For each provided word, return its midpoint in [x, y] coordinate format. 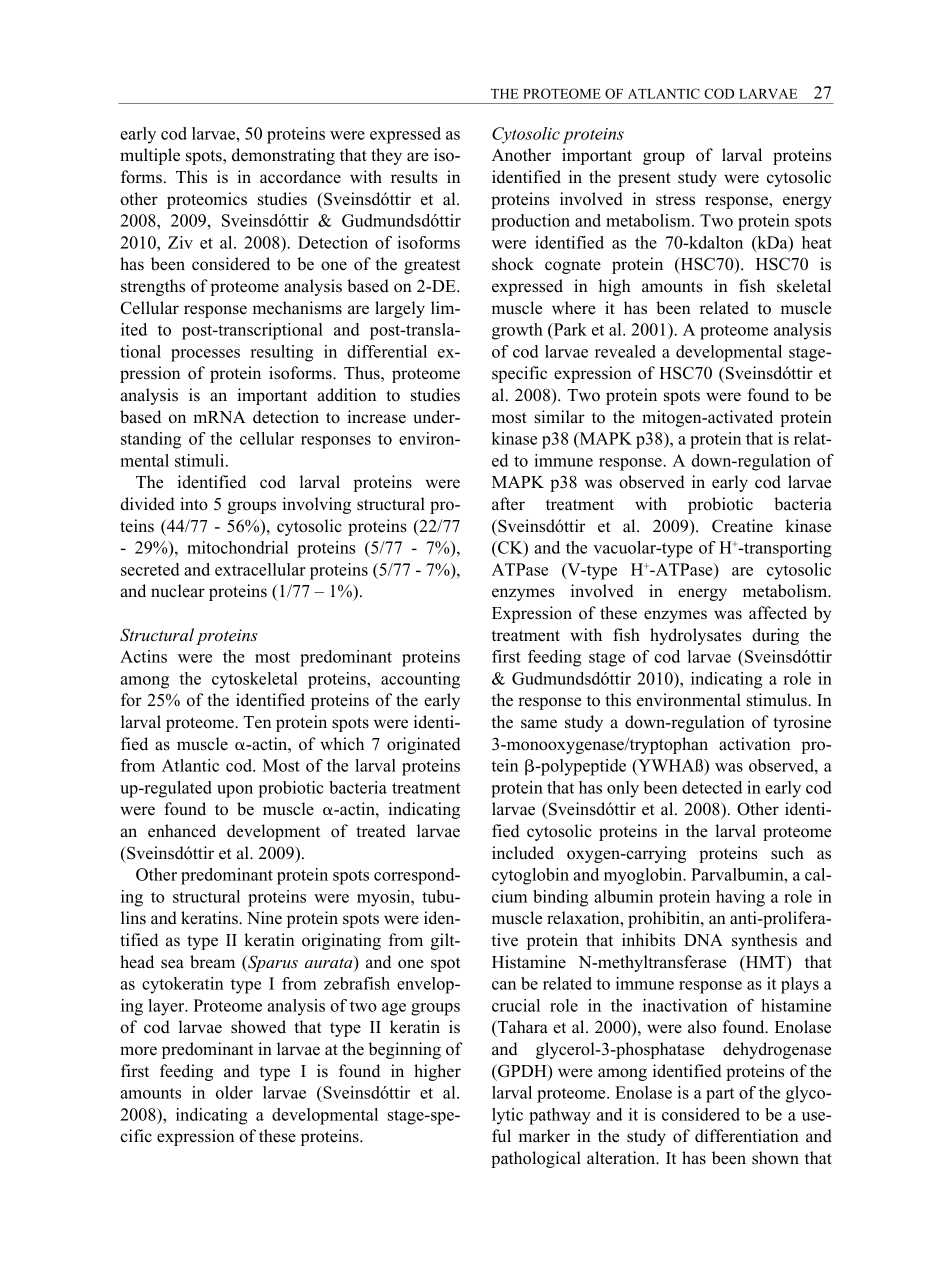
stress [675, 200]
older [234, 1092]
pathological [536, 1159]
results [414, 177]
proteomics [207, 200]
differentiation [747, 1136]
